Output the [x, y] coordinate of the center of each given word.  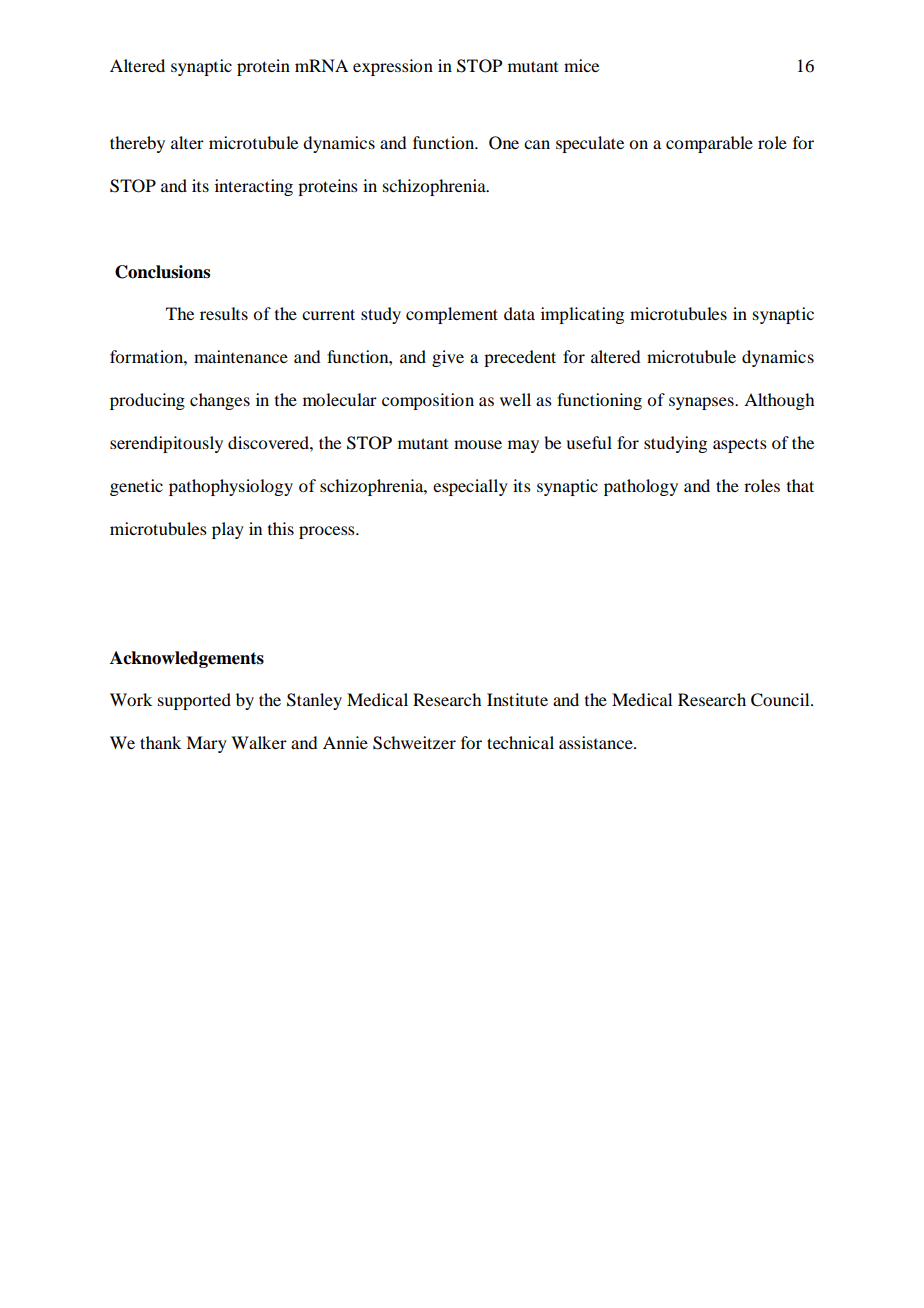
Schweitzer [414, 743]
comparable [709, 144]
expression [393, 67]
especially [470, 487]
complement [452, 315]
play [228, 530]
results [224, 313]
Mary [206, 744]
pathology [641, 487]
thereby [137, 144]
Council [781, 700]
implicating [582, 315]
